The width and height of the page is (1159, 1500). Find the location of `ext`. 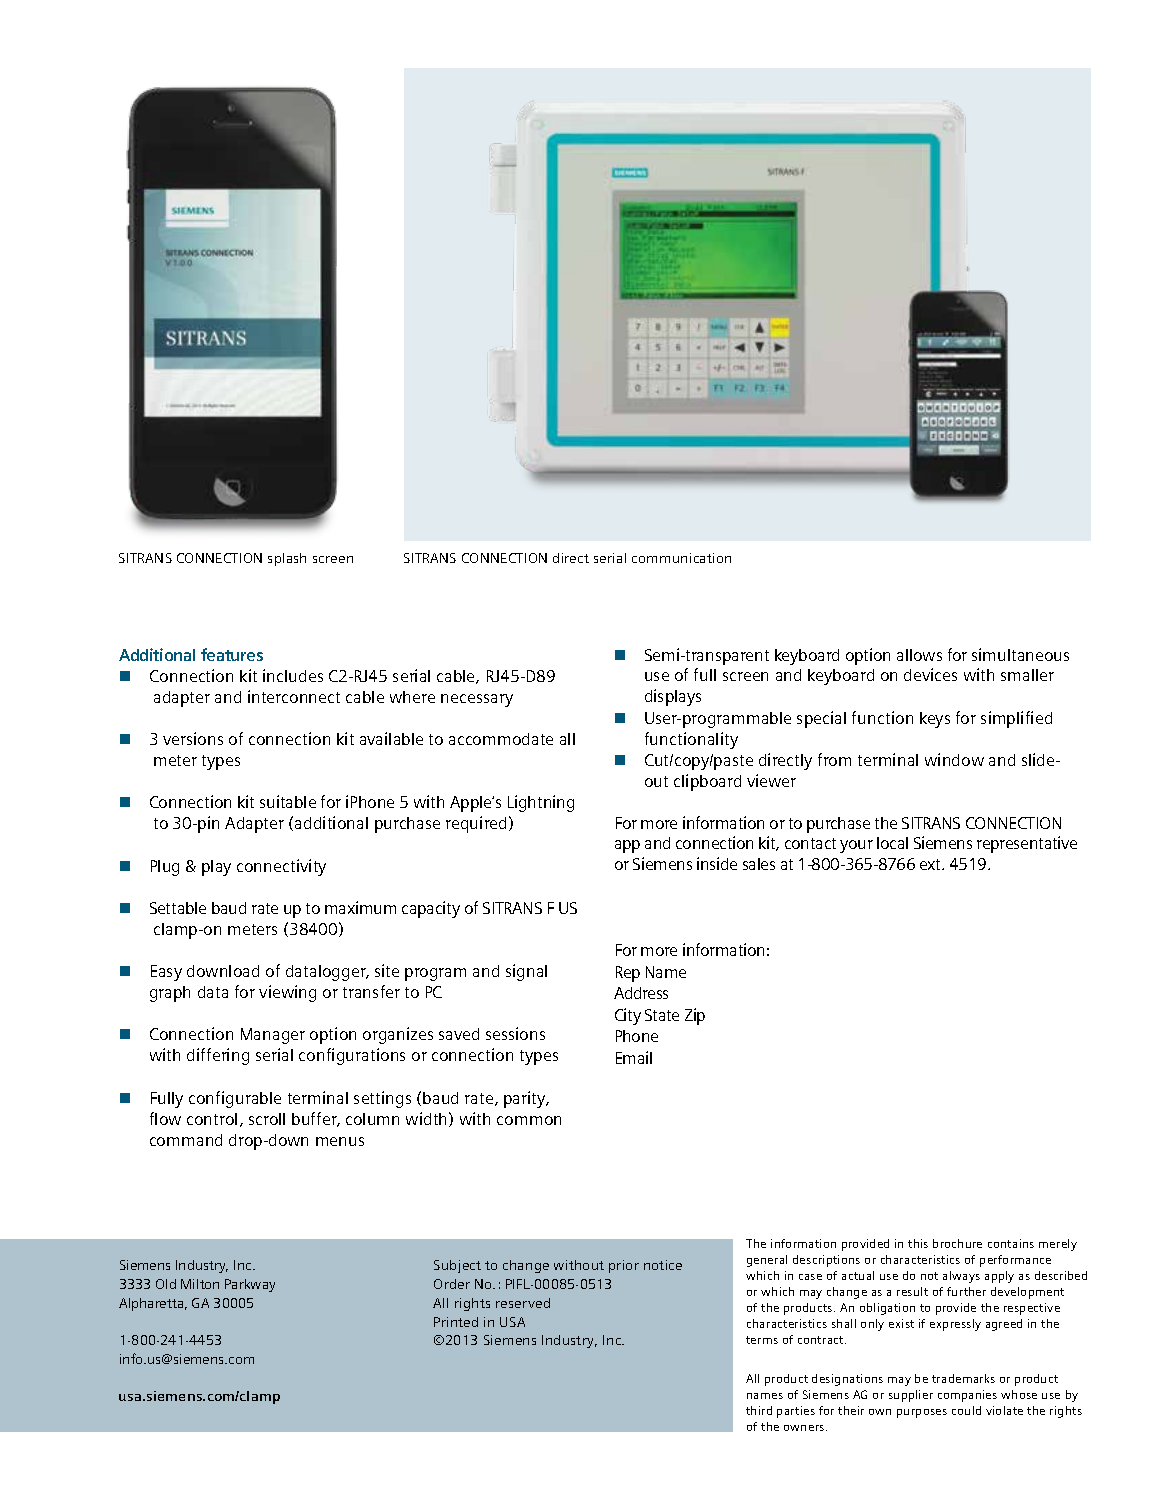

ext is located at coordinates (932, 864).
